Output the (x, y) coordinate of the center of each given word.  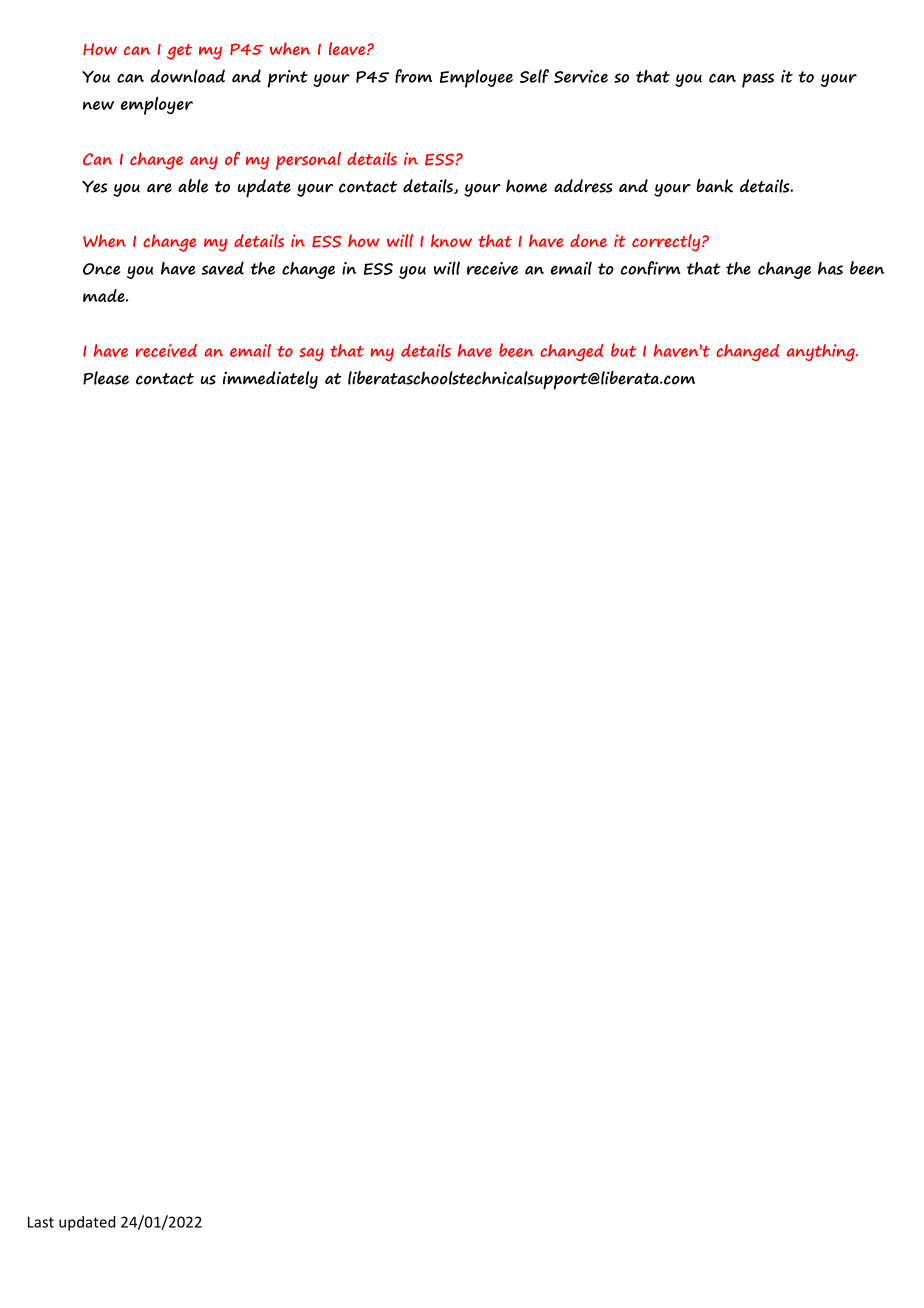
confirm (651, 268)
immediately (270, 380)
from (413, 76)
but (623, 350)
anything (822, 352)
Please (106, 378)
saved (223, 268)
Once (102, 269)
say (311, 354)
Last (41, 1222)
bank (714, 185)
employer (157, 106)
